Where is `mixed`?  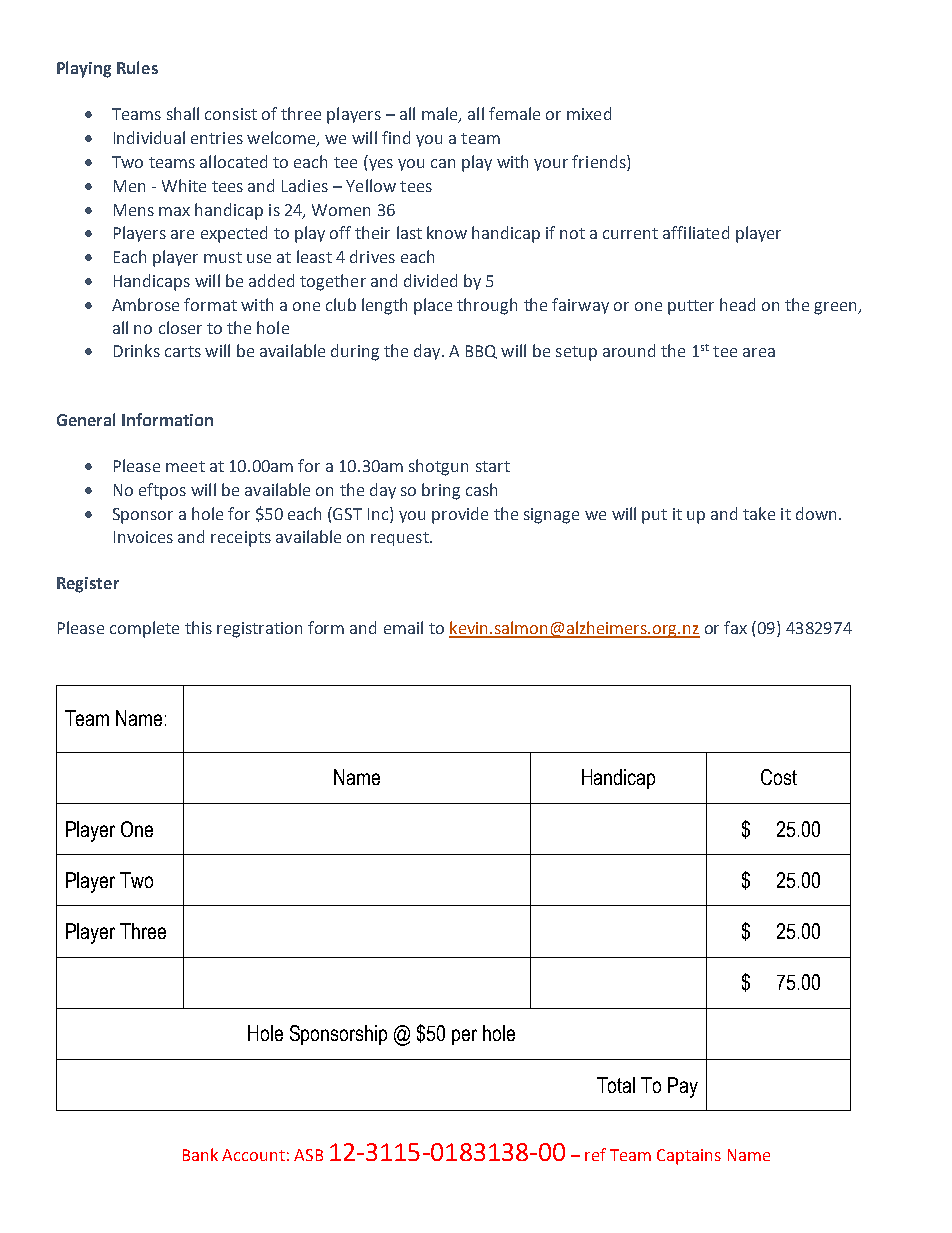
mixed is located at coordinates (589, 113).
